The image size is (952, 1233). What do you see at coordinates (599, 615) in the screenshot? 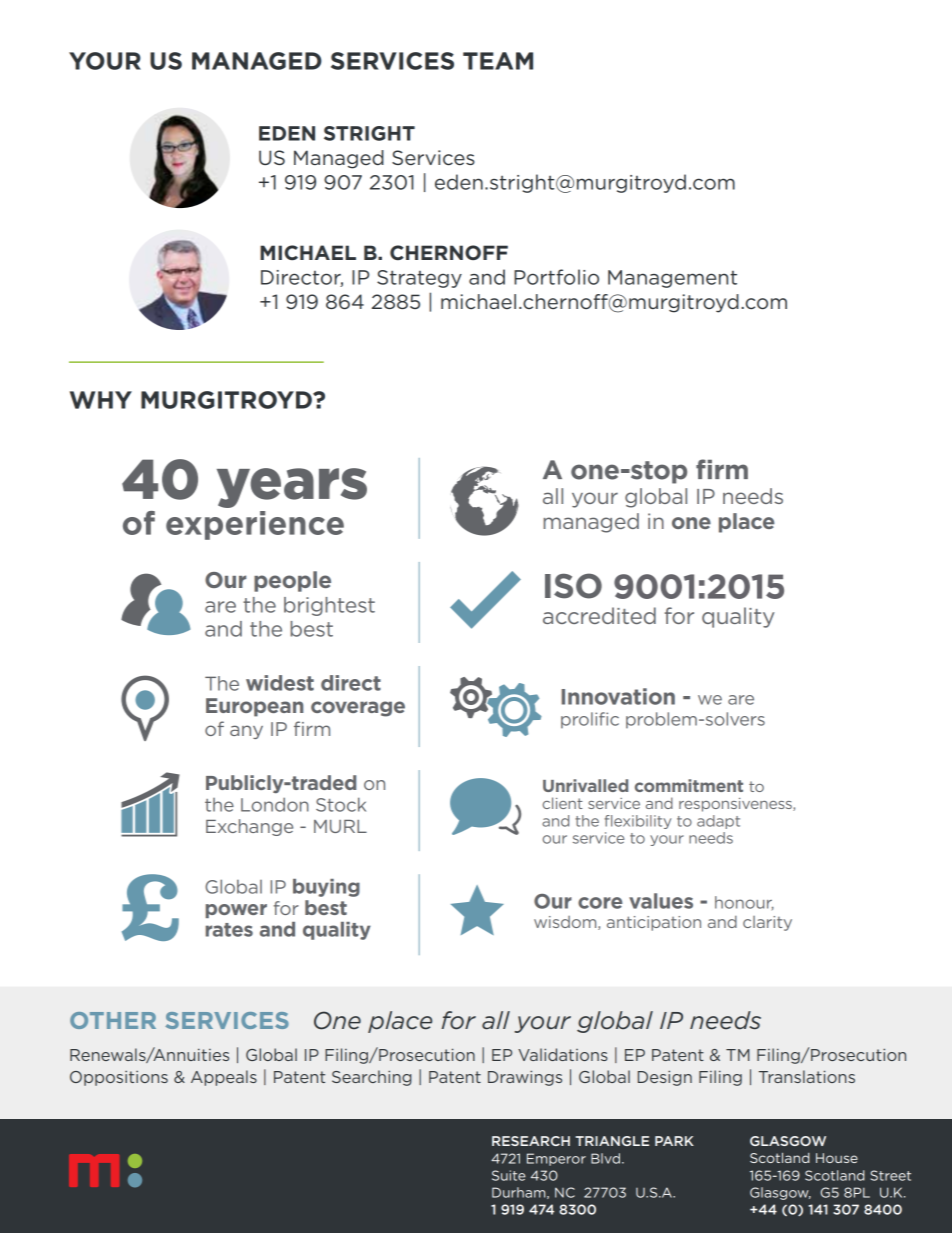
I see `accredited` at bounding box center [599, 615].
